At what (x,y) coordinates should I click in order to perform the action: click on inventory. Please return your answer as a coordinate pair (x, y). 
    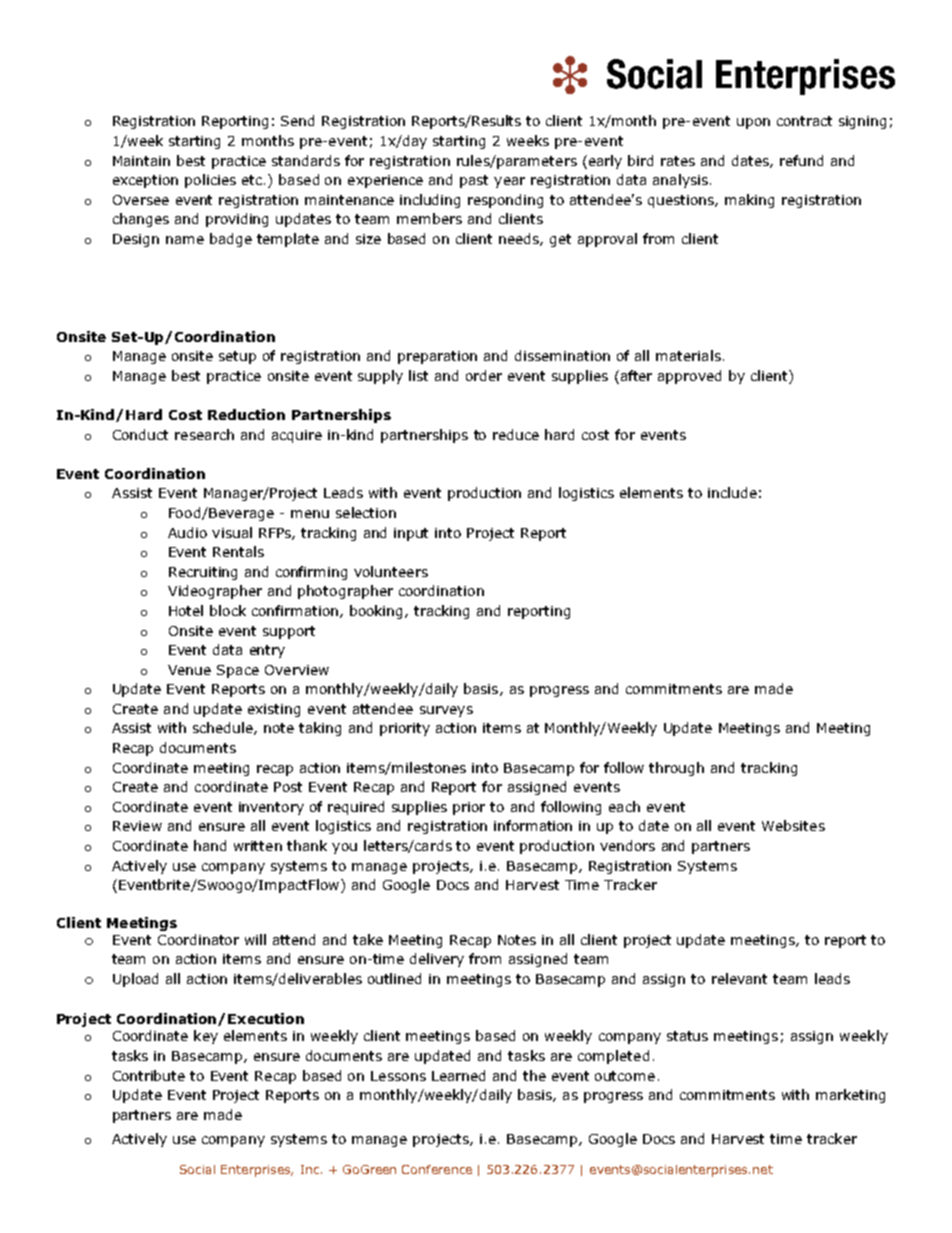
    Looking at the image, I should click on (271, 808).
